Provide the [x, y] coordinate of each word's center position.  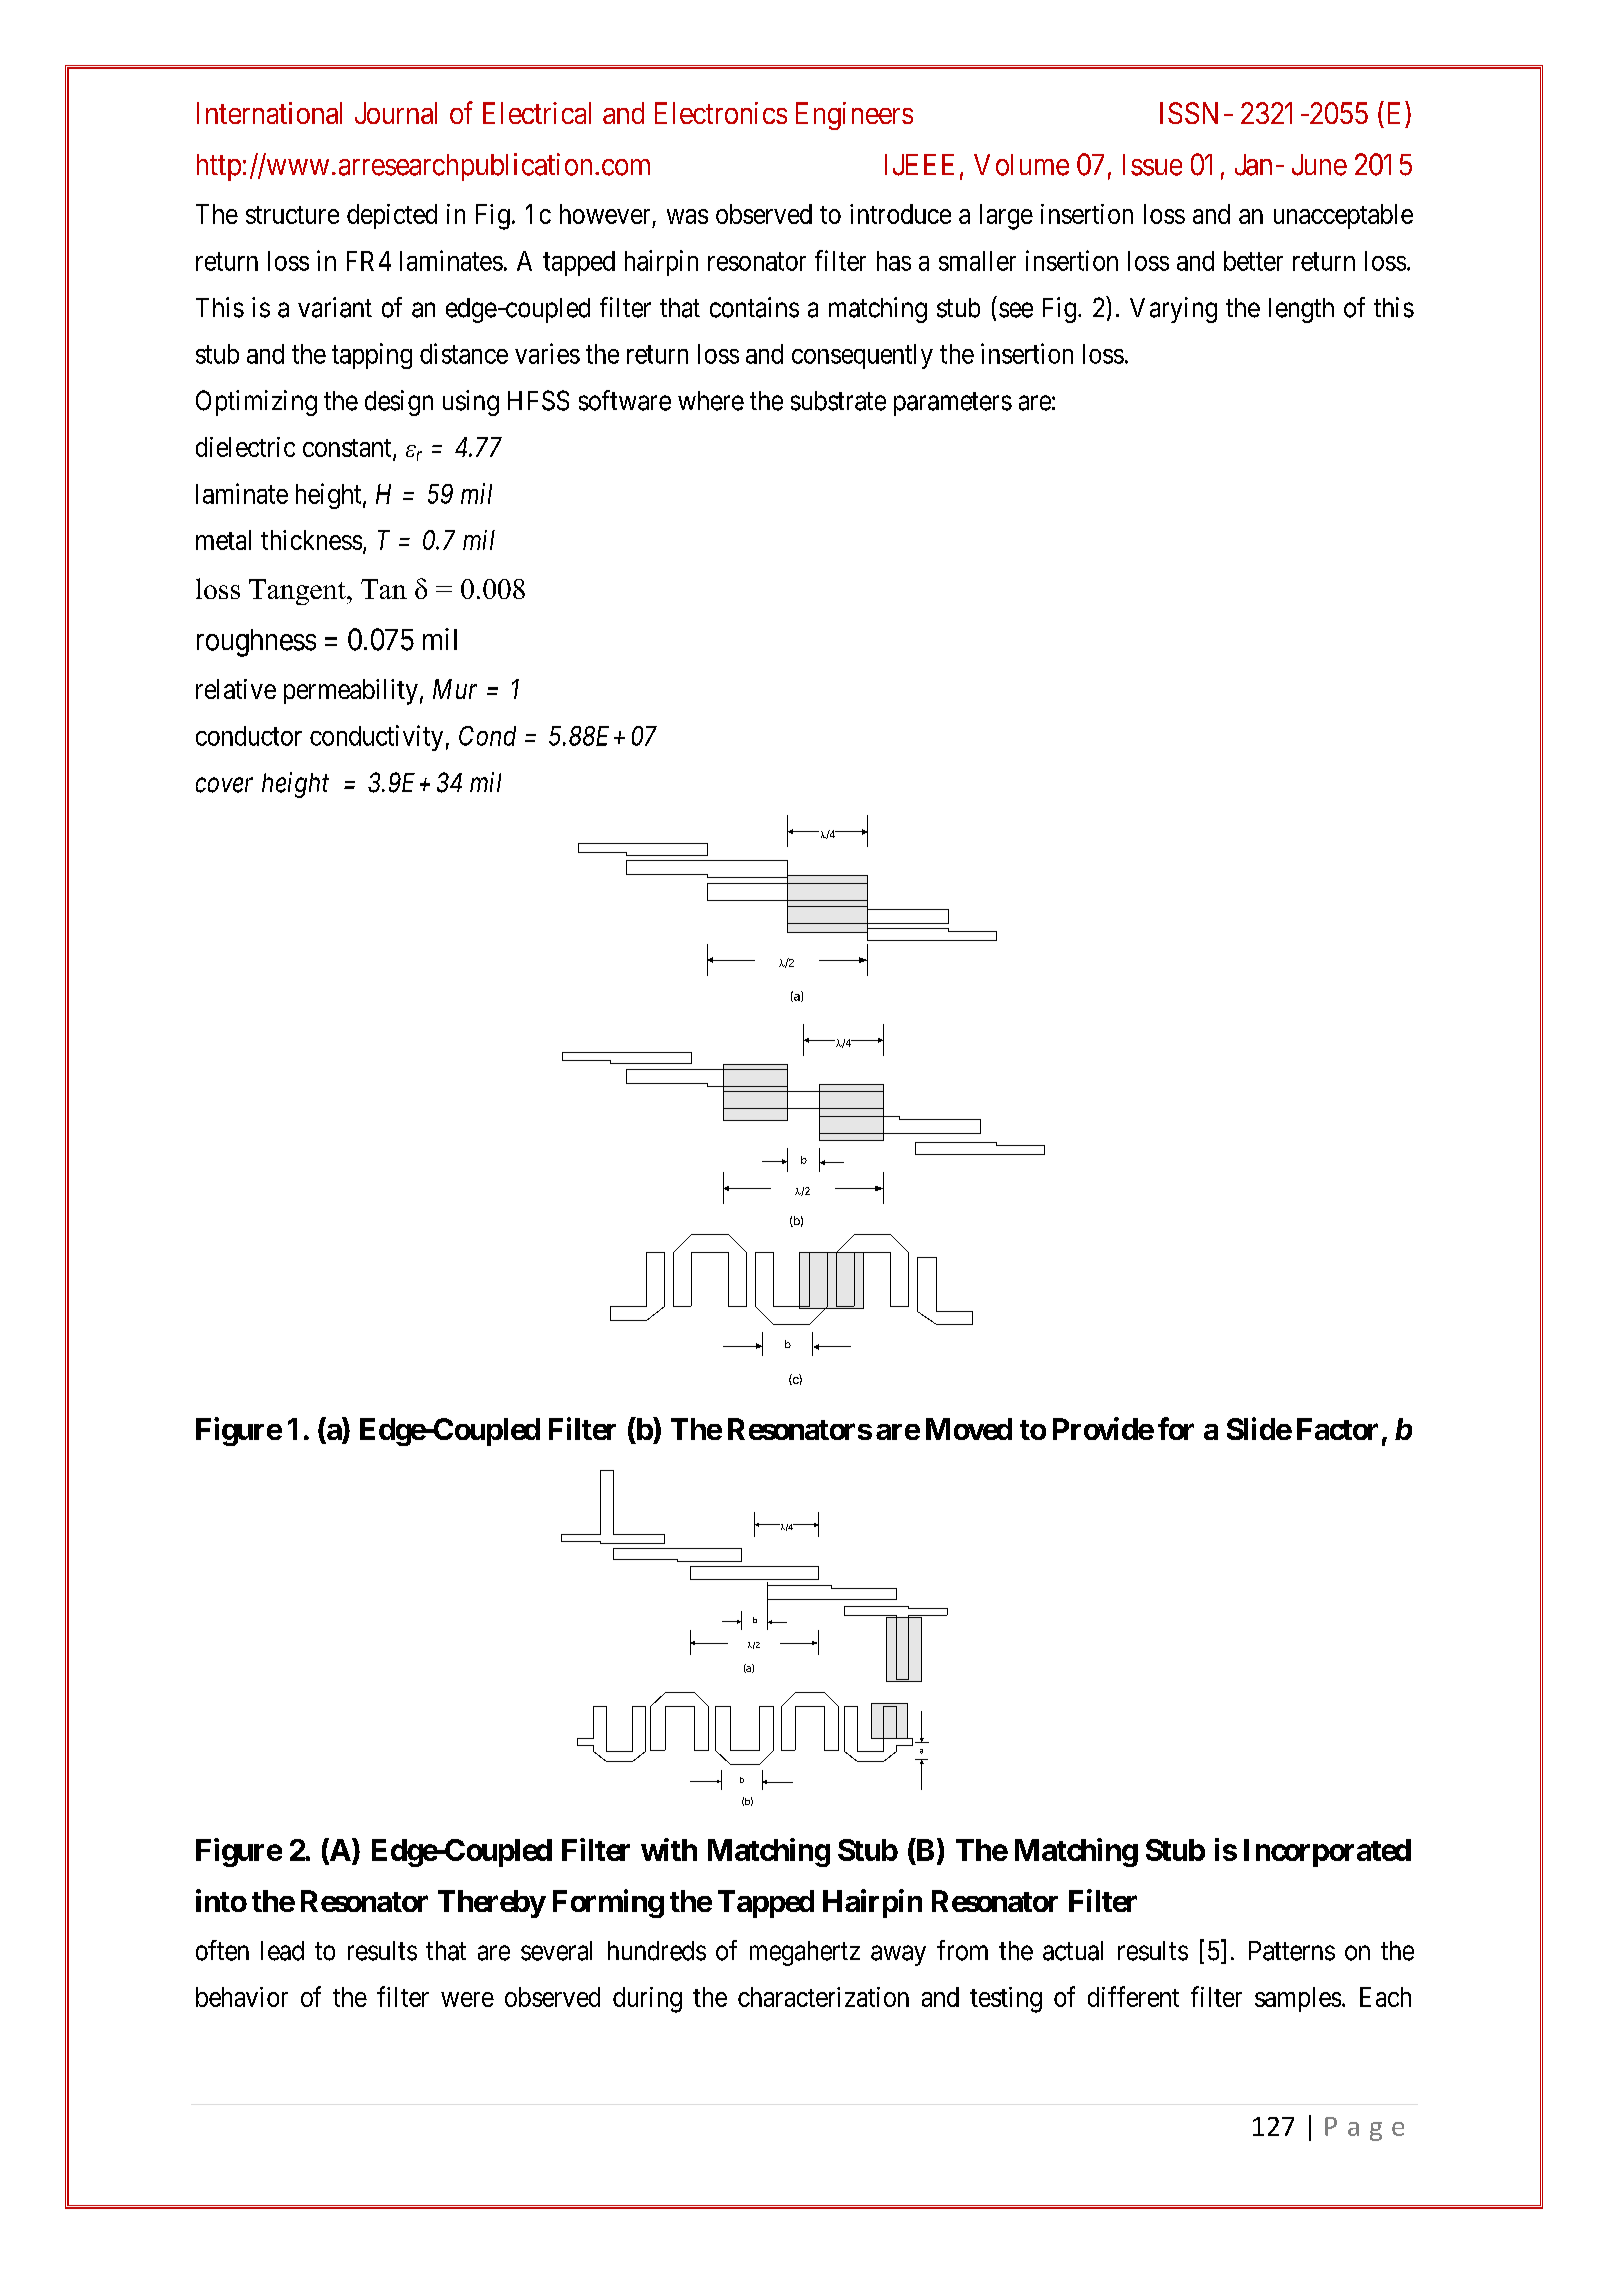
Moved [969, 1429]
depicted [392, 216]
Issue [1152, 165]
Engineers [854, 116]
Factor [1337, 1429]
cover [224, 785]
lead [282, 1951]
